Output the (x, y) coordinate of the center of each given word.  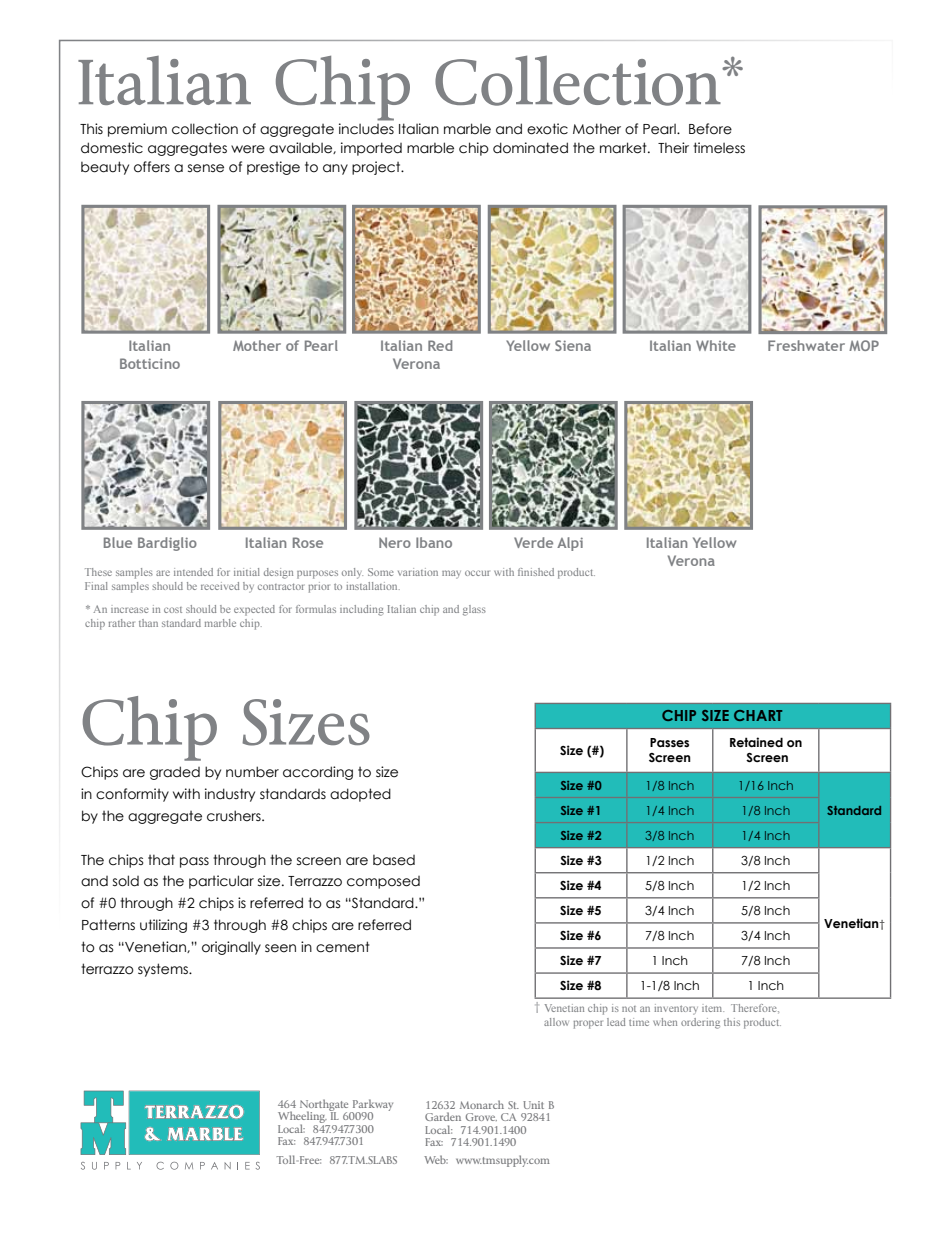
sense (206, 168)
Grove (481, 1117)
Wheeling (303, 1118)
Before (710, 129)
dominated (530, 148)
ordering (700, 1023)
